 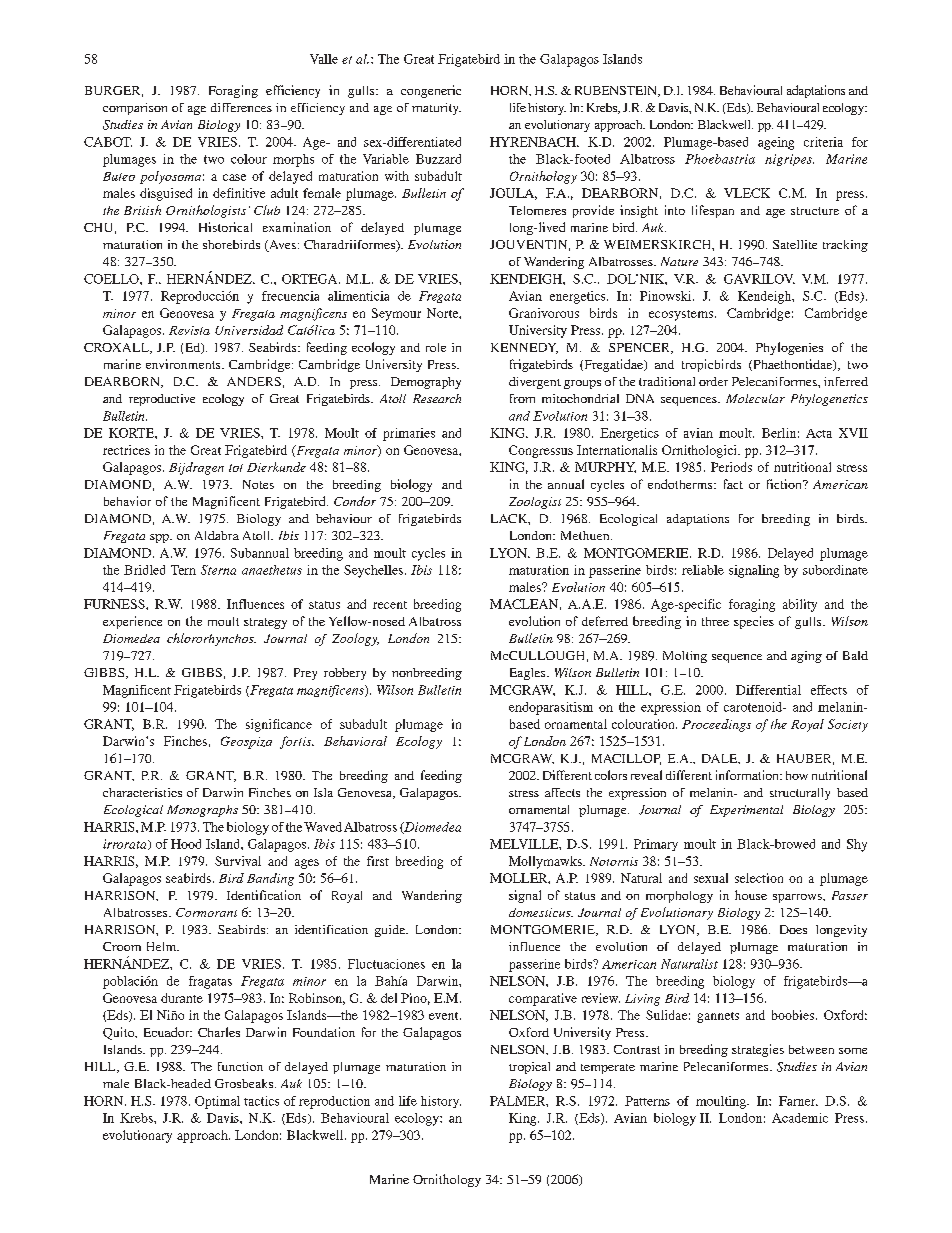 What do you see at coordinates (217, 1102) in the document?
I see `Optimal` at bounding box center [217, 1102].
